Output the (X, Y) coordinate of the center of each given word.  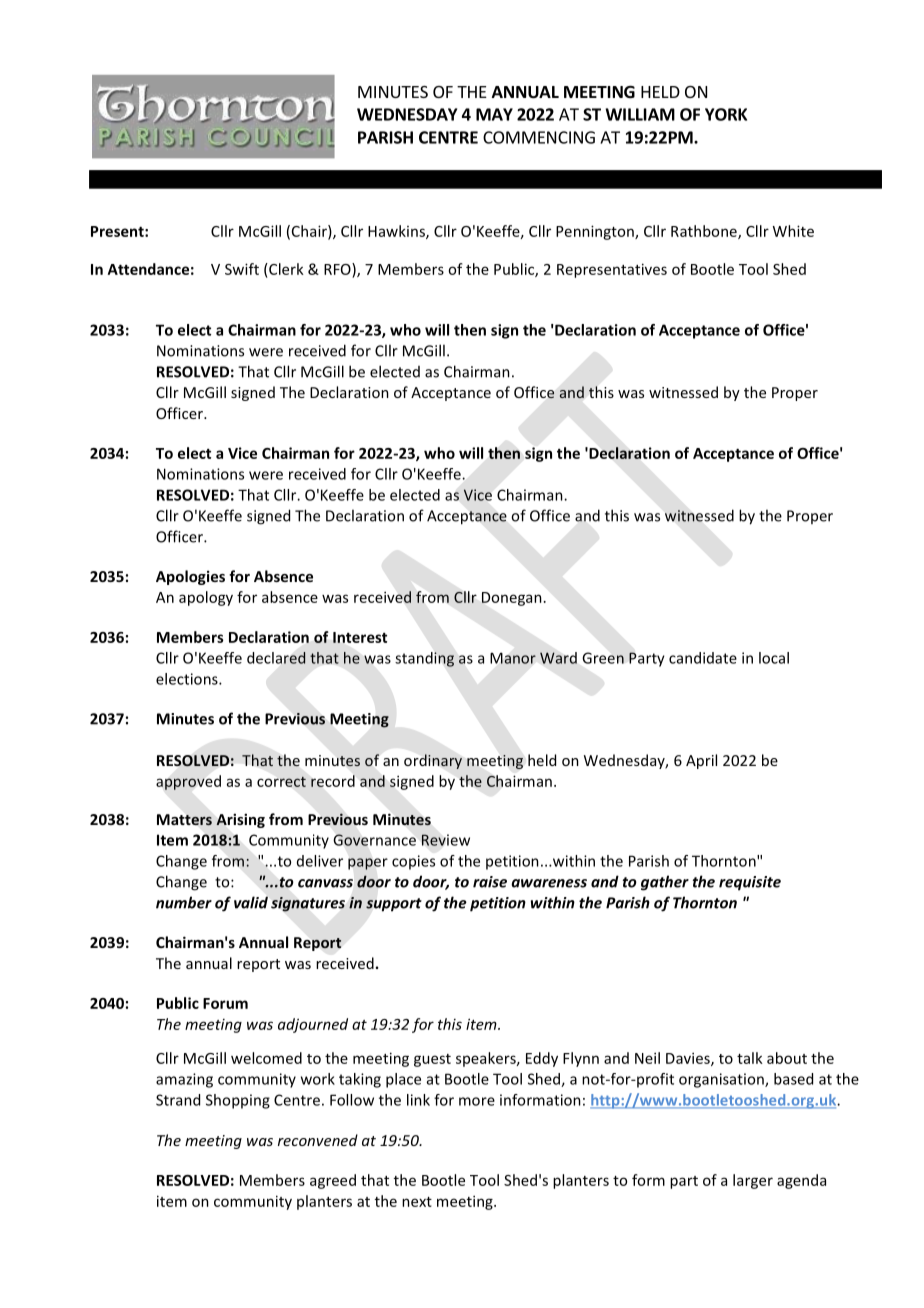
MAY (494, 114)
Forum (225, 1003)
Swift (242, 269)
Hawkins (397, 232)
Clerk (285, 269)
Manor (513, 658)
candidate (703, 658)
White (793, 231)
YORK (726, 114)
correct (281, 781)
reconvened (318, 1140)
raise (490, 882)
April (701, 761)
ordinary (433, 761)
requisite (750, 883)
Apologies (190, 577)
